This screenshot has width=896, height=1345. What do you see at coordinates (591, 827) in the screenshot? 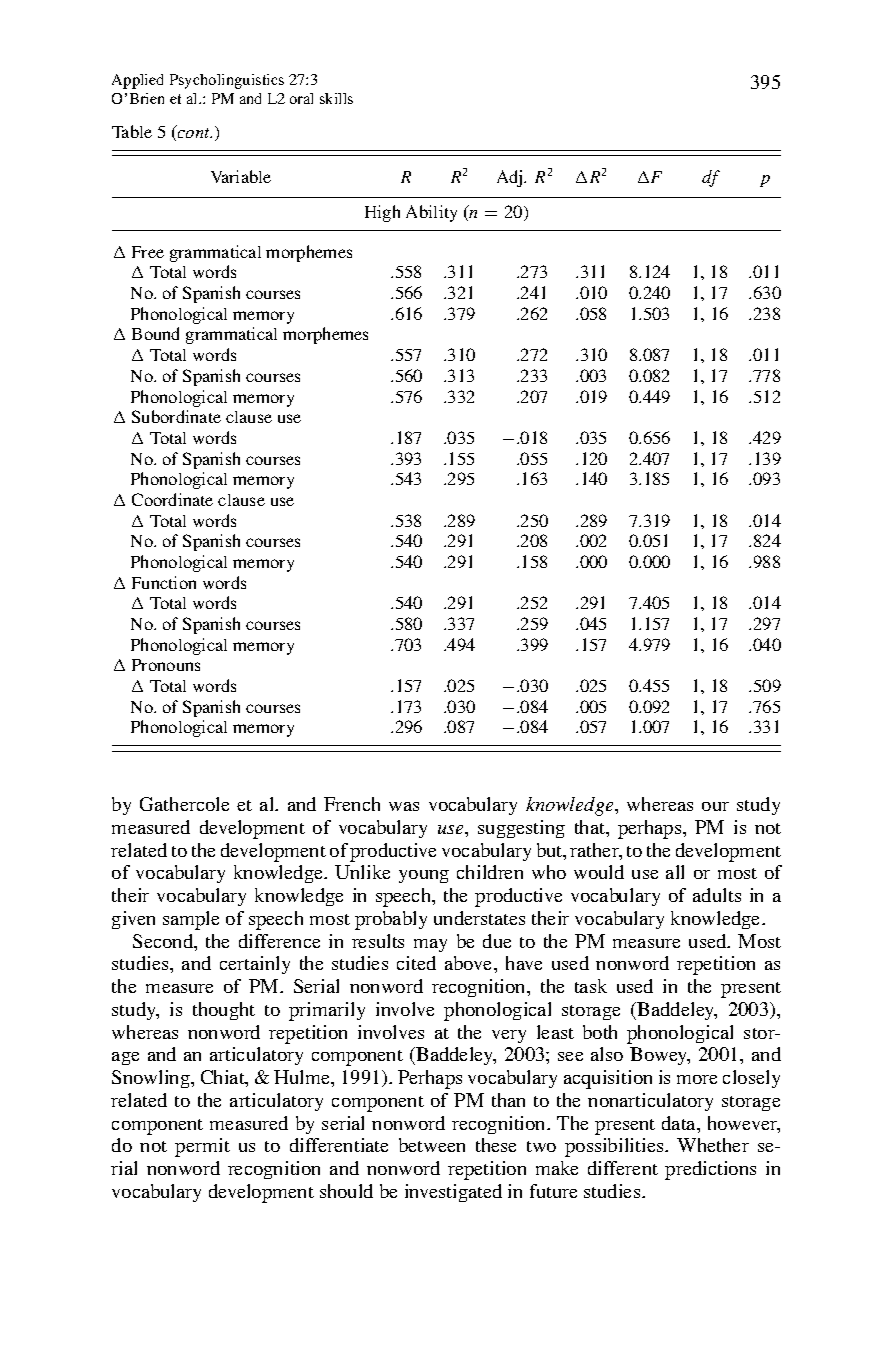
I see `that` at bounding box center [591, 827].
